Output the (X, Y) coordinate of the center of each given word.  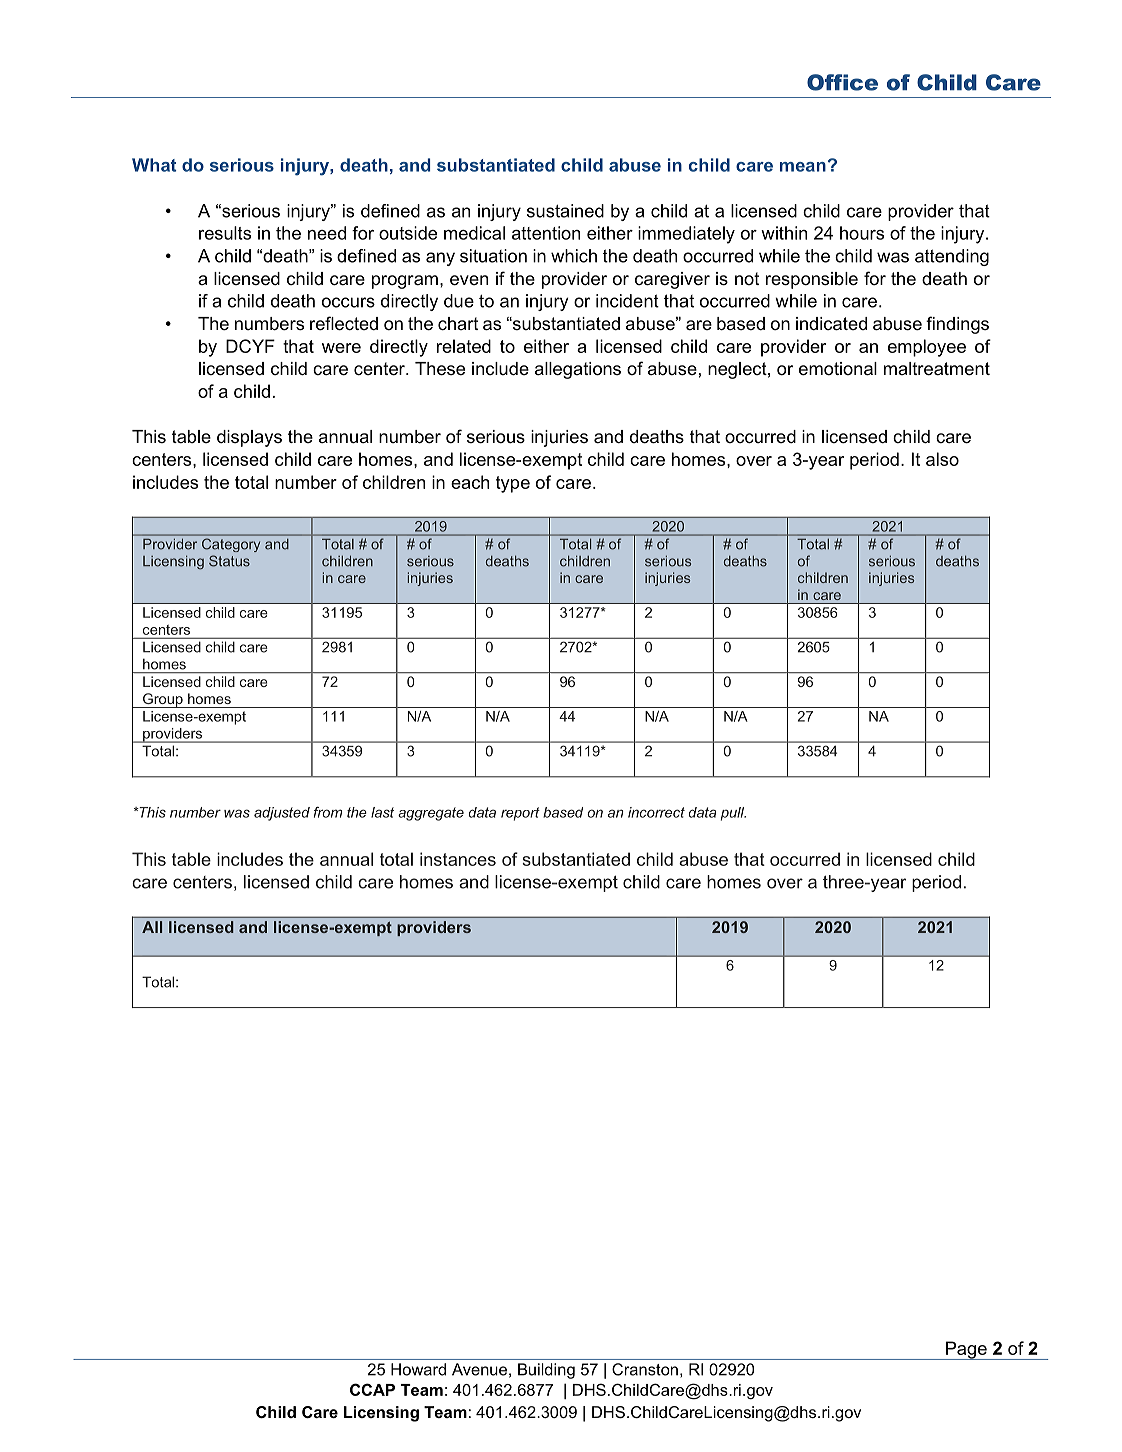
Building (546, 1371)
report (520, 814)
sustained (565, 211)
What (154, 165)
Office (842, 82)
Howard (418, 1369)
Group (163, 700)
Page (966, 1350)
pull (733, 814)
